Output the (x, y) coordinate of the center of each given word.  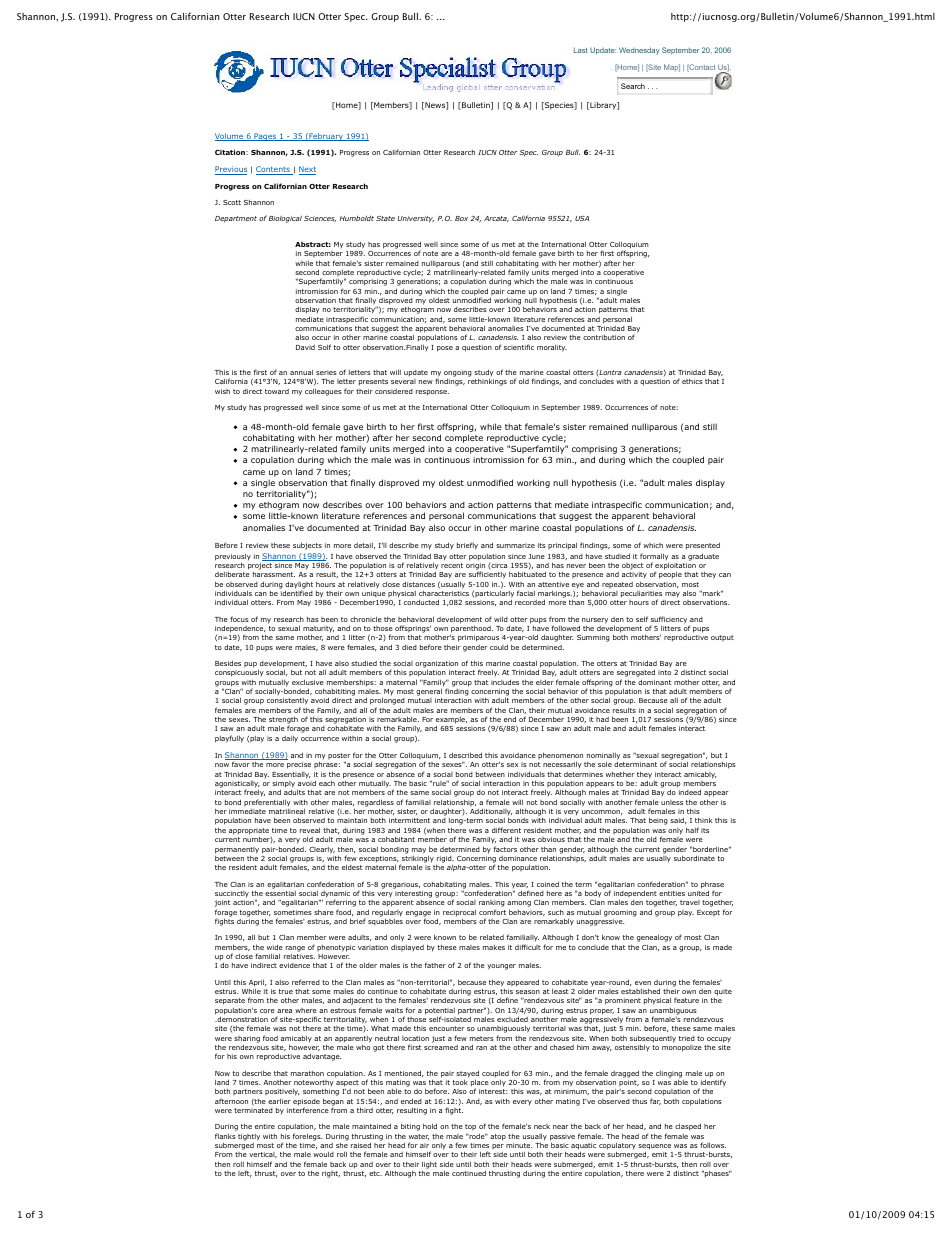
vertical (263, 1155)
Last (581, 50)
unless (672, 802)
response (432, 393)
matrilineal (287, 811)
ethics (692, 381)
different (506, 830)
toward (277, 391)
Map (672, 68)
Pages (265, 137)
